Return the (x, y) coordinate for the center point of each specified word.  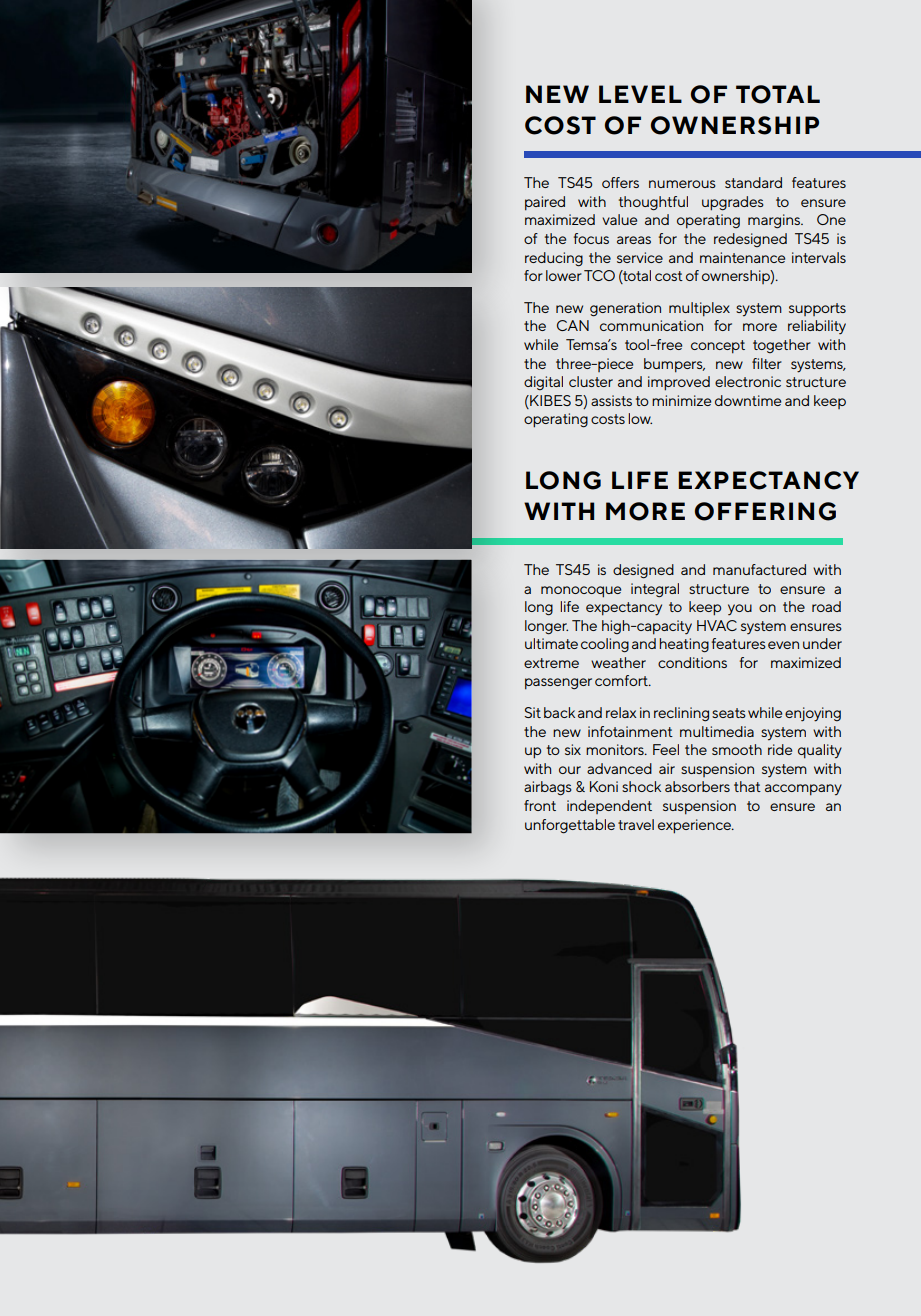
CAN (573, 325)
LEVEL (640, 94)
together (782, 346)
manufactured (759, 569)
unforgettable (570, 826)
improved (679, 383)
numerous (682, 184)
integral (655, 590)
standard (753, 182)
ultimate (551, 643)
